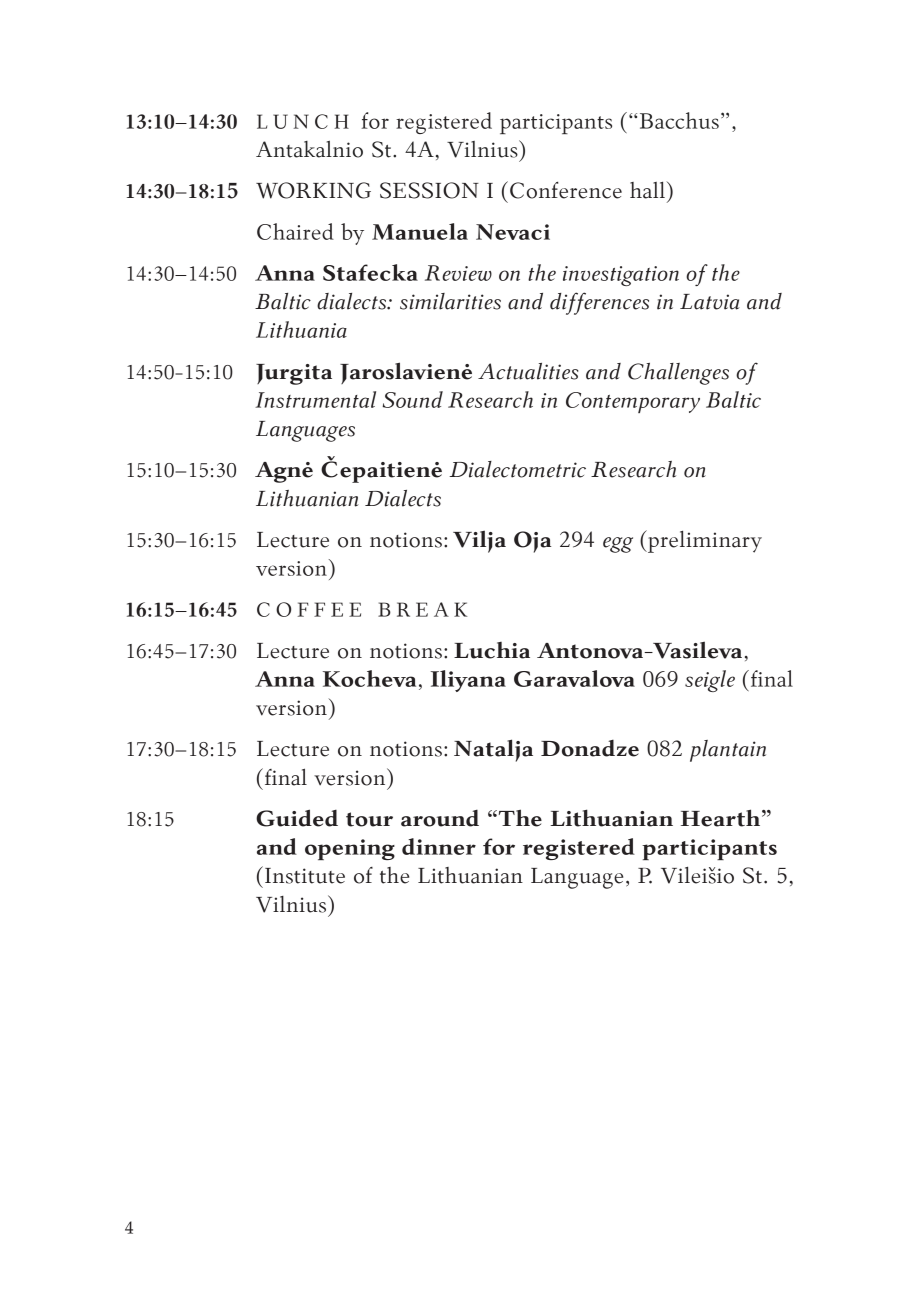 This screenshot has height=1311, width=924. I want to click on Conference, so click(566, 190).
